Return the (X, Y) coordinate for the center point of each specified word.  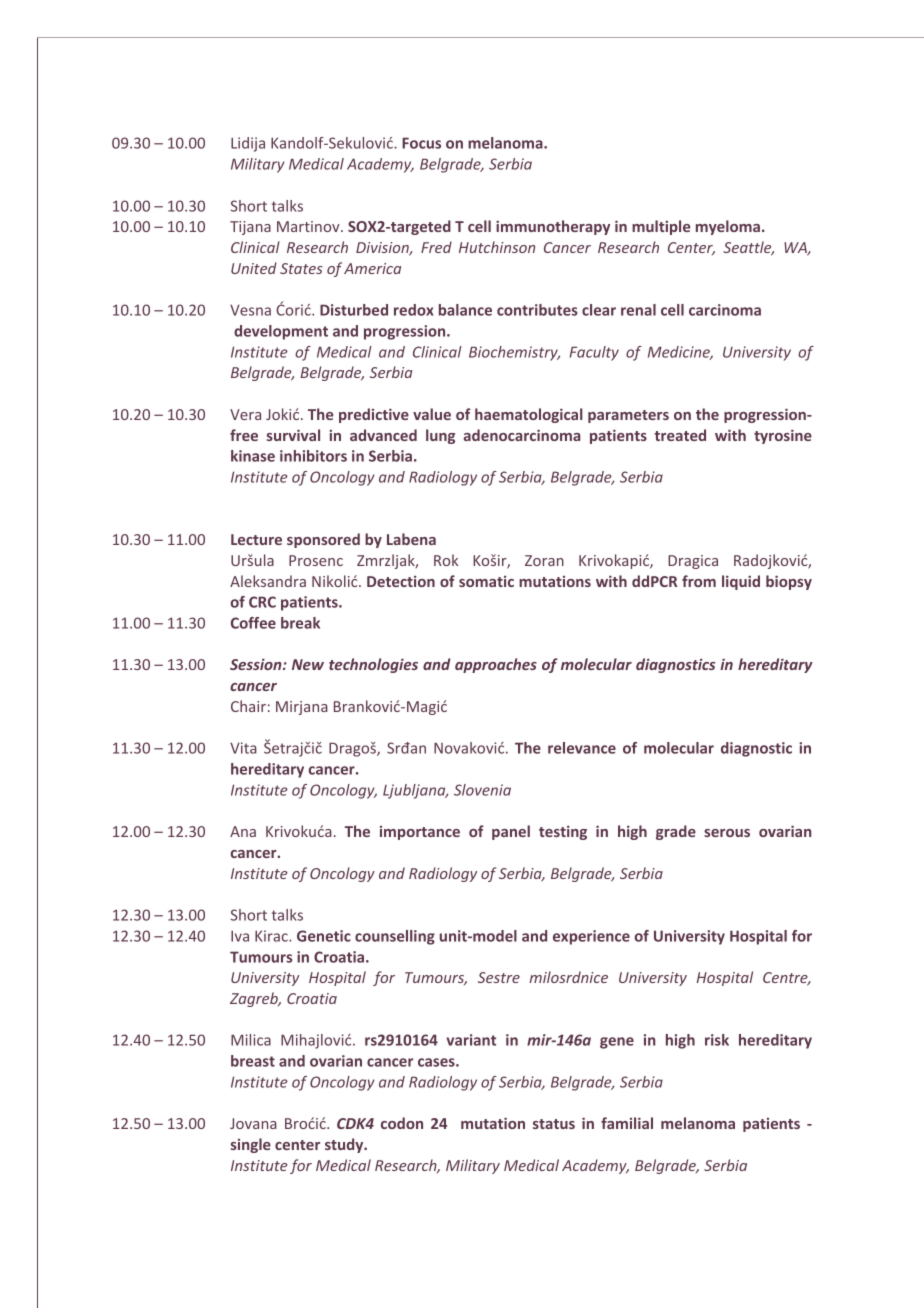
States (301, 268)
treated (680, 435)
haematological (529, 415)
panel (511, 832)
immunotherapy (553, 227)
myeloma (728, 227)
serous (727, 833)
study (345, 1145)
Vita (243, 748)
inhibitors (313, 456)
